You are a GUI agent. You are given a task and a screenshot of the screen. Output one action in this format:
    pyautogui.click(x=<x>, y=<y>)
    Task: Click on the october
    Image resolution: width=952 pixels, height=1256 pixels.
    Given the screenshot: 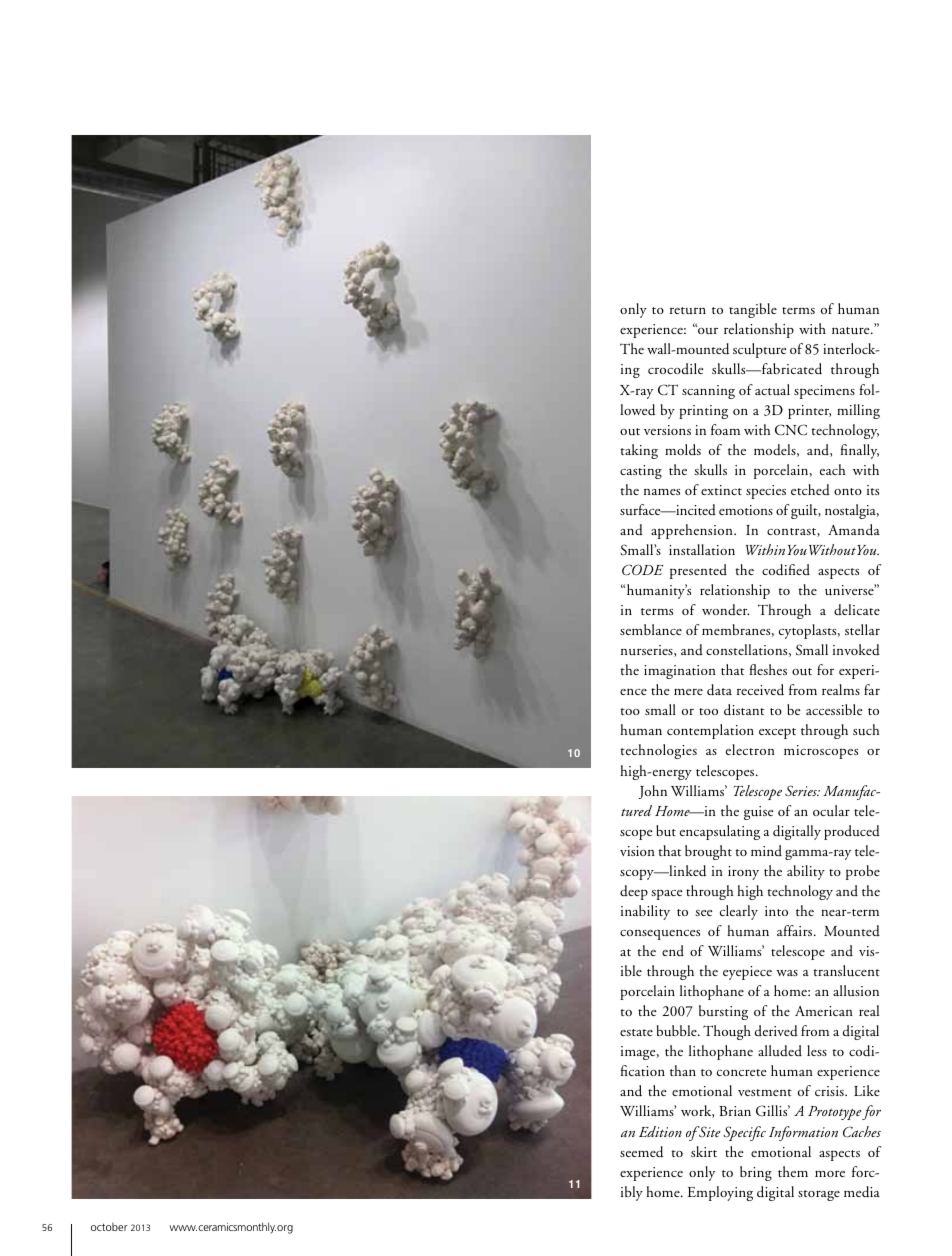 What is the action you would take?
    pyautogui.click(x=109, y=1227)
